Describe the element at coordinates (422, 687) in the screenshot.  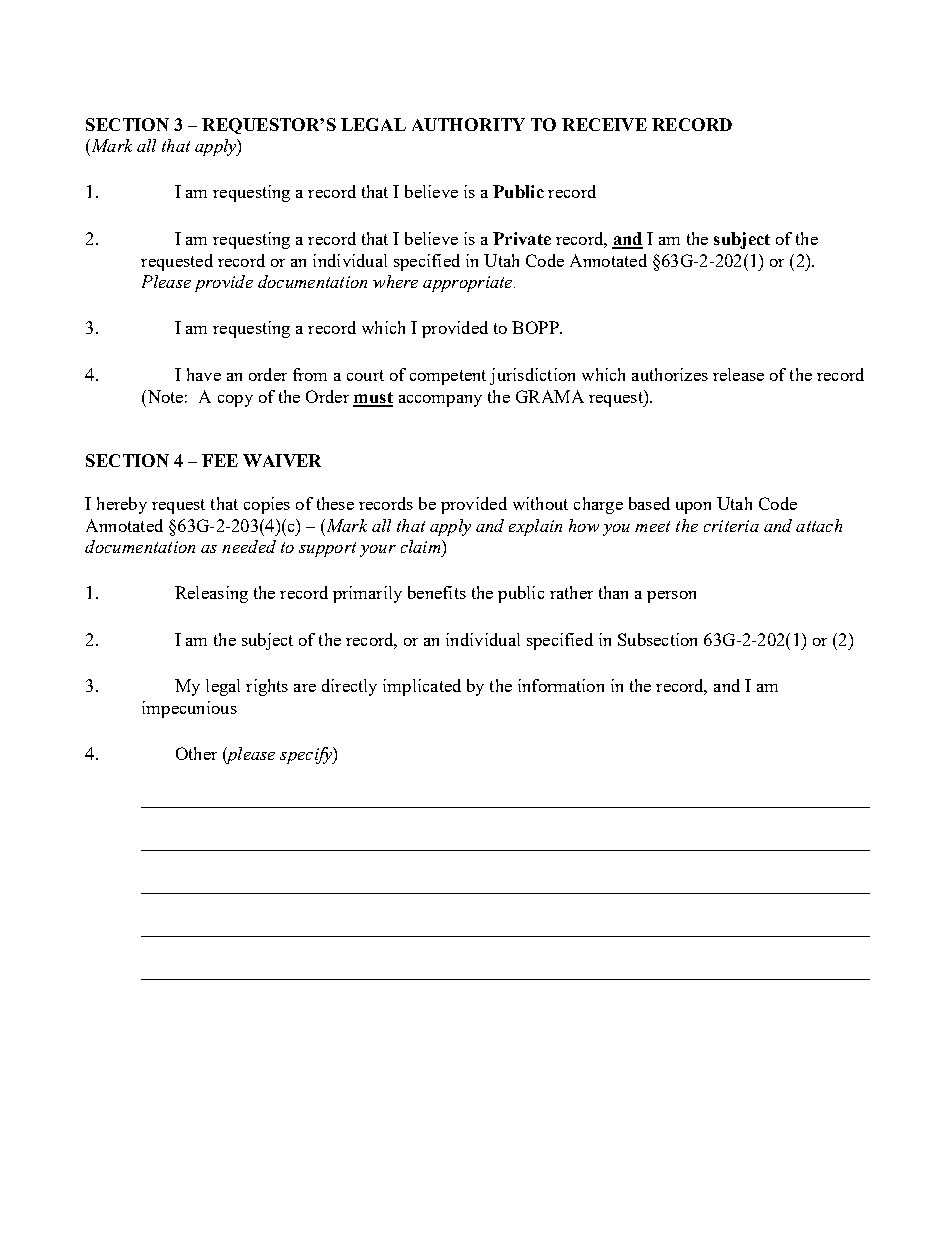
I see `implicated` at that location.
